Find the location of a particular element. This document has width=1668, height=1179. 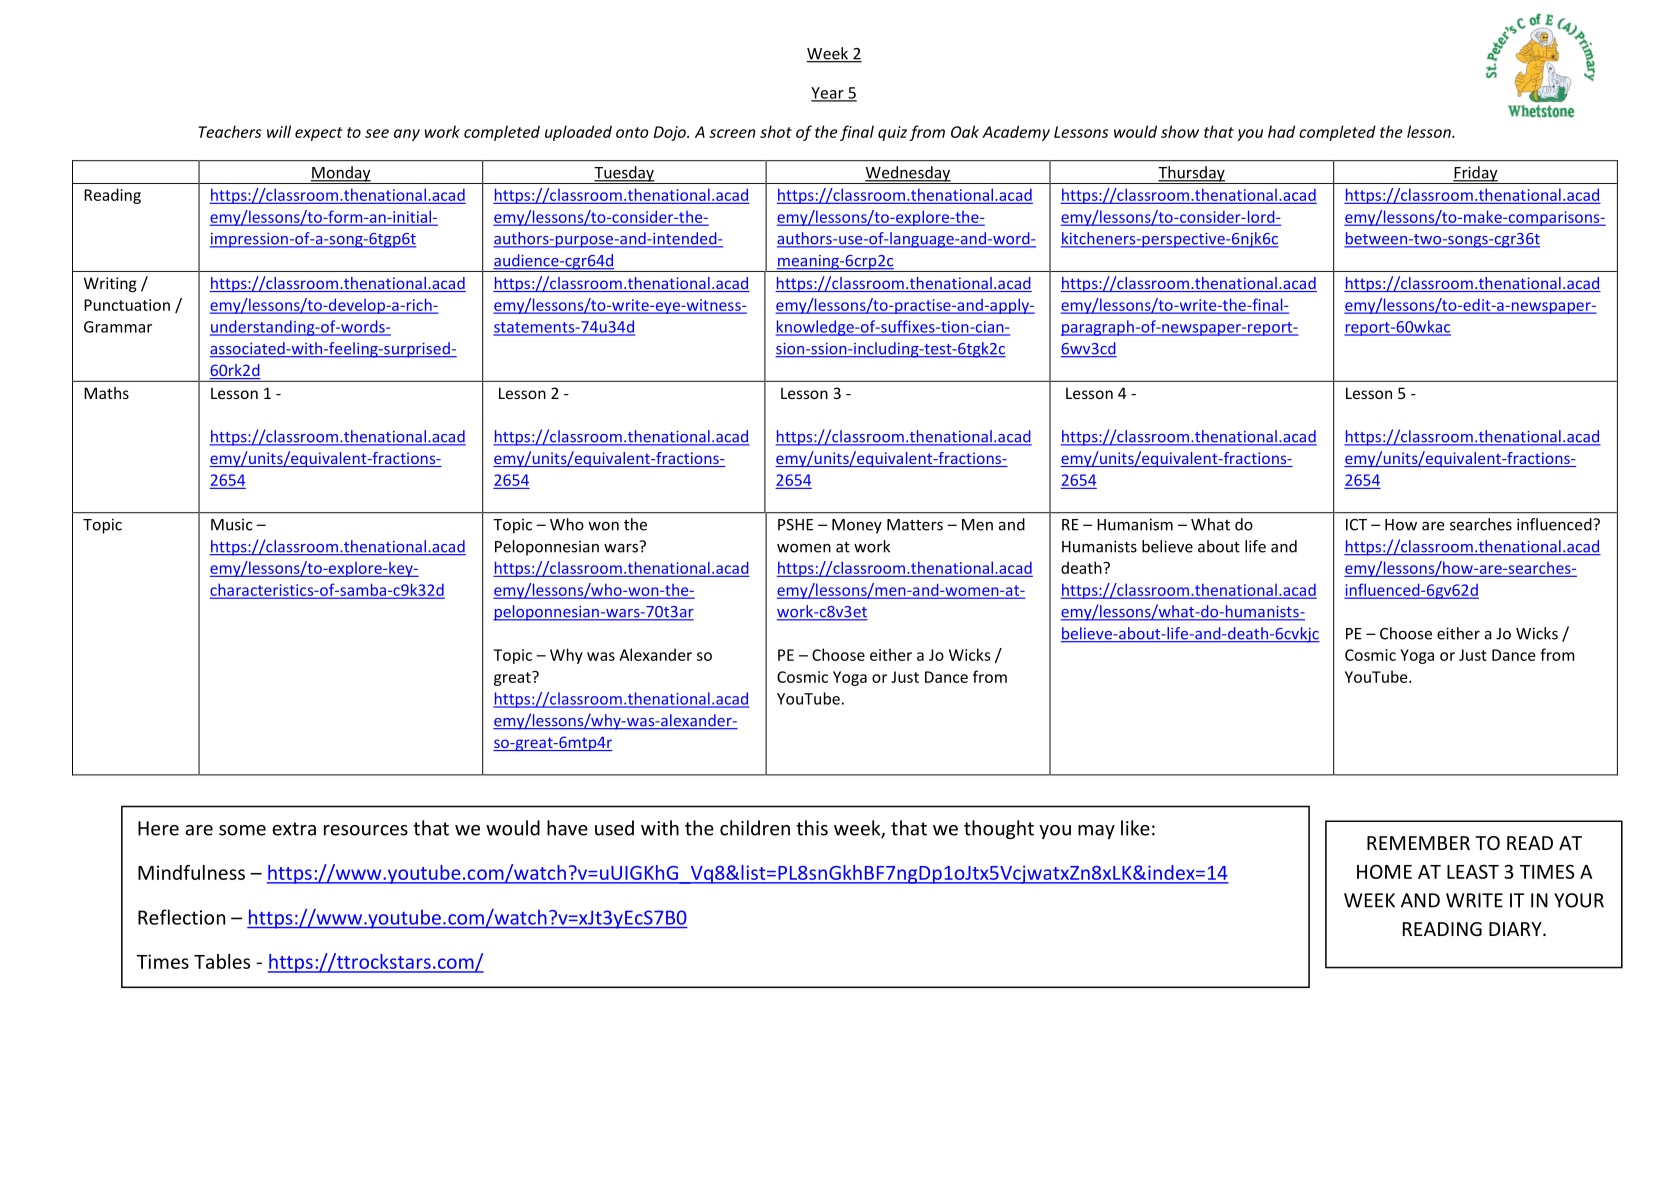

DIARY is located at coordinates (1516, 929).
